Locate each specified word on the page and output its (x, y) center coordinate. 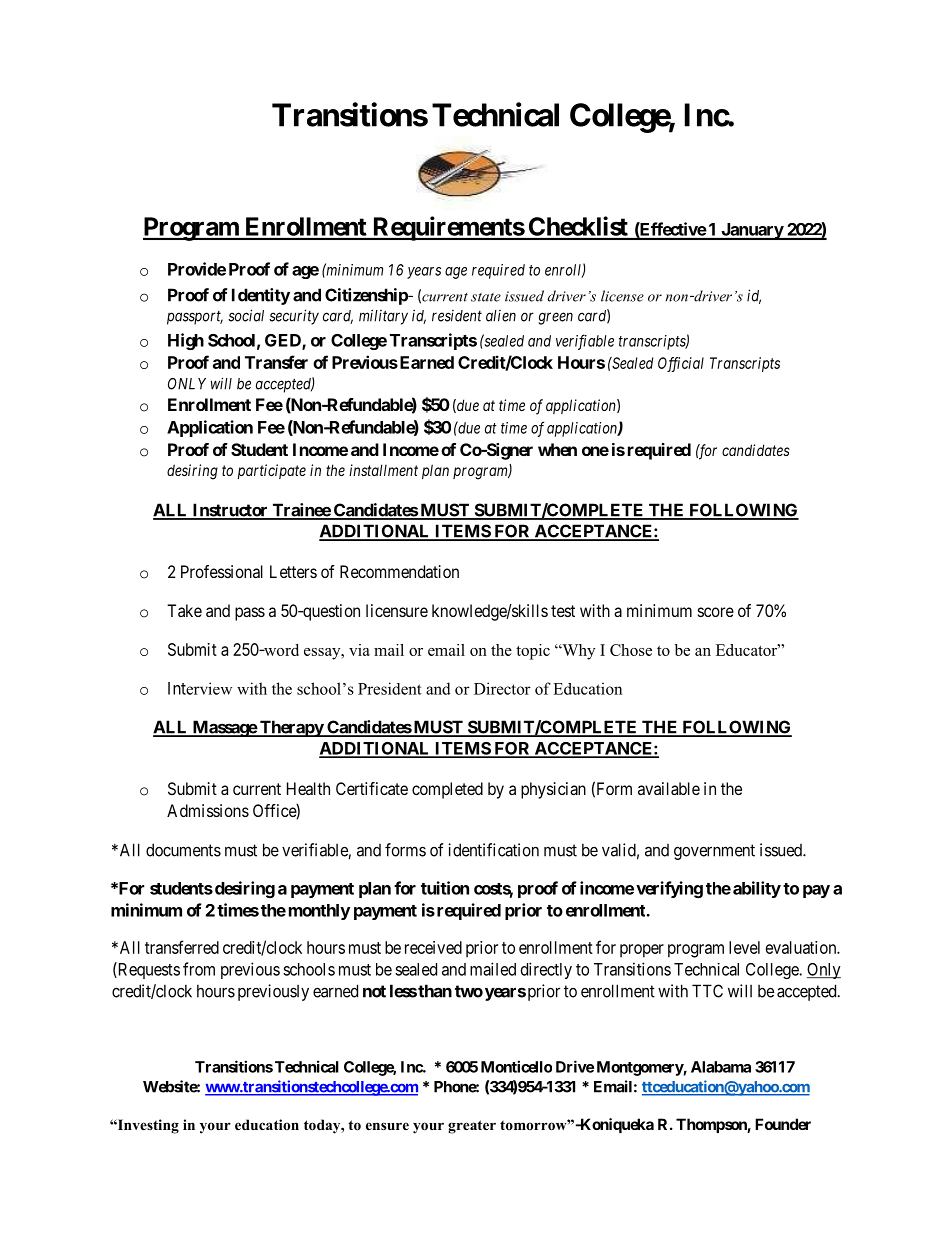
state (486, 297)
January (752, 231)
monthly (319, 912)
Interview (200, 688)
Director (502, 688)
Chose (631, 650)
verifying (669, 889)
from (199, 969)
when (557, 449)
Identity (261, 296)
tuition (445, 888)
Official (681, 364)
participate (271, 471)
